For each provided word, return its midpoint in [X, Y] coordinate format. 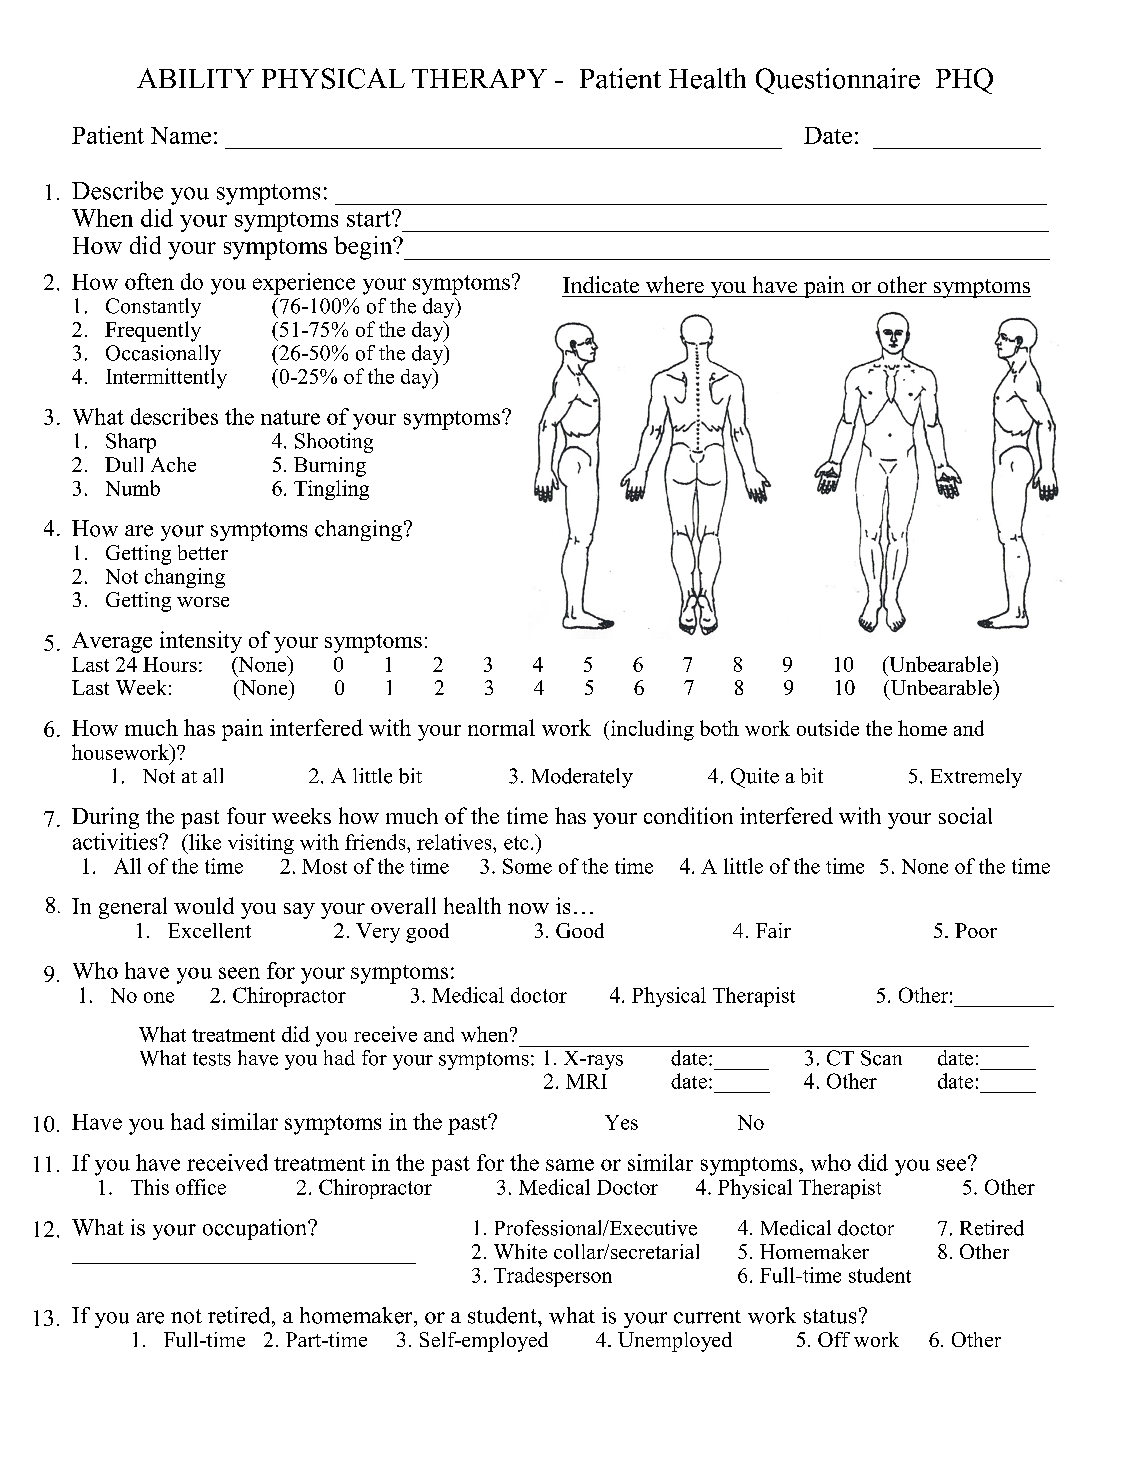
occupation [256, 1229]
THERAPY [479, 78]
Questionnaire [838, 81]
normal [501, 727]
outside [828, 728]
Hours [170, 664]
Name [181, 135]
